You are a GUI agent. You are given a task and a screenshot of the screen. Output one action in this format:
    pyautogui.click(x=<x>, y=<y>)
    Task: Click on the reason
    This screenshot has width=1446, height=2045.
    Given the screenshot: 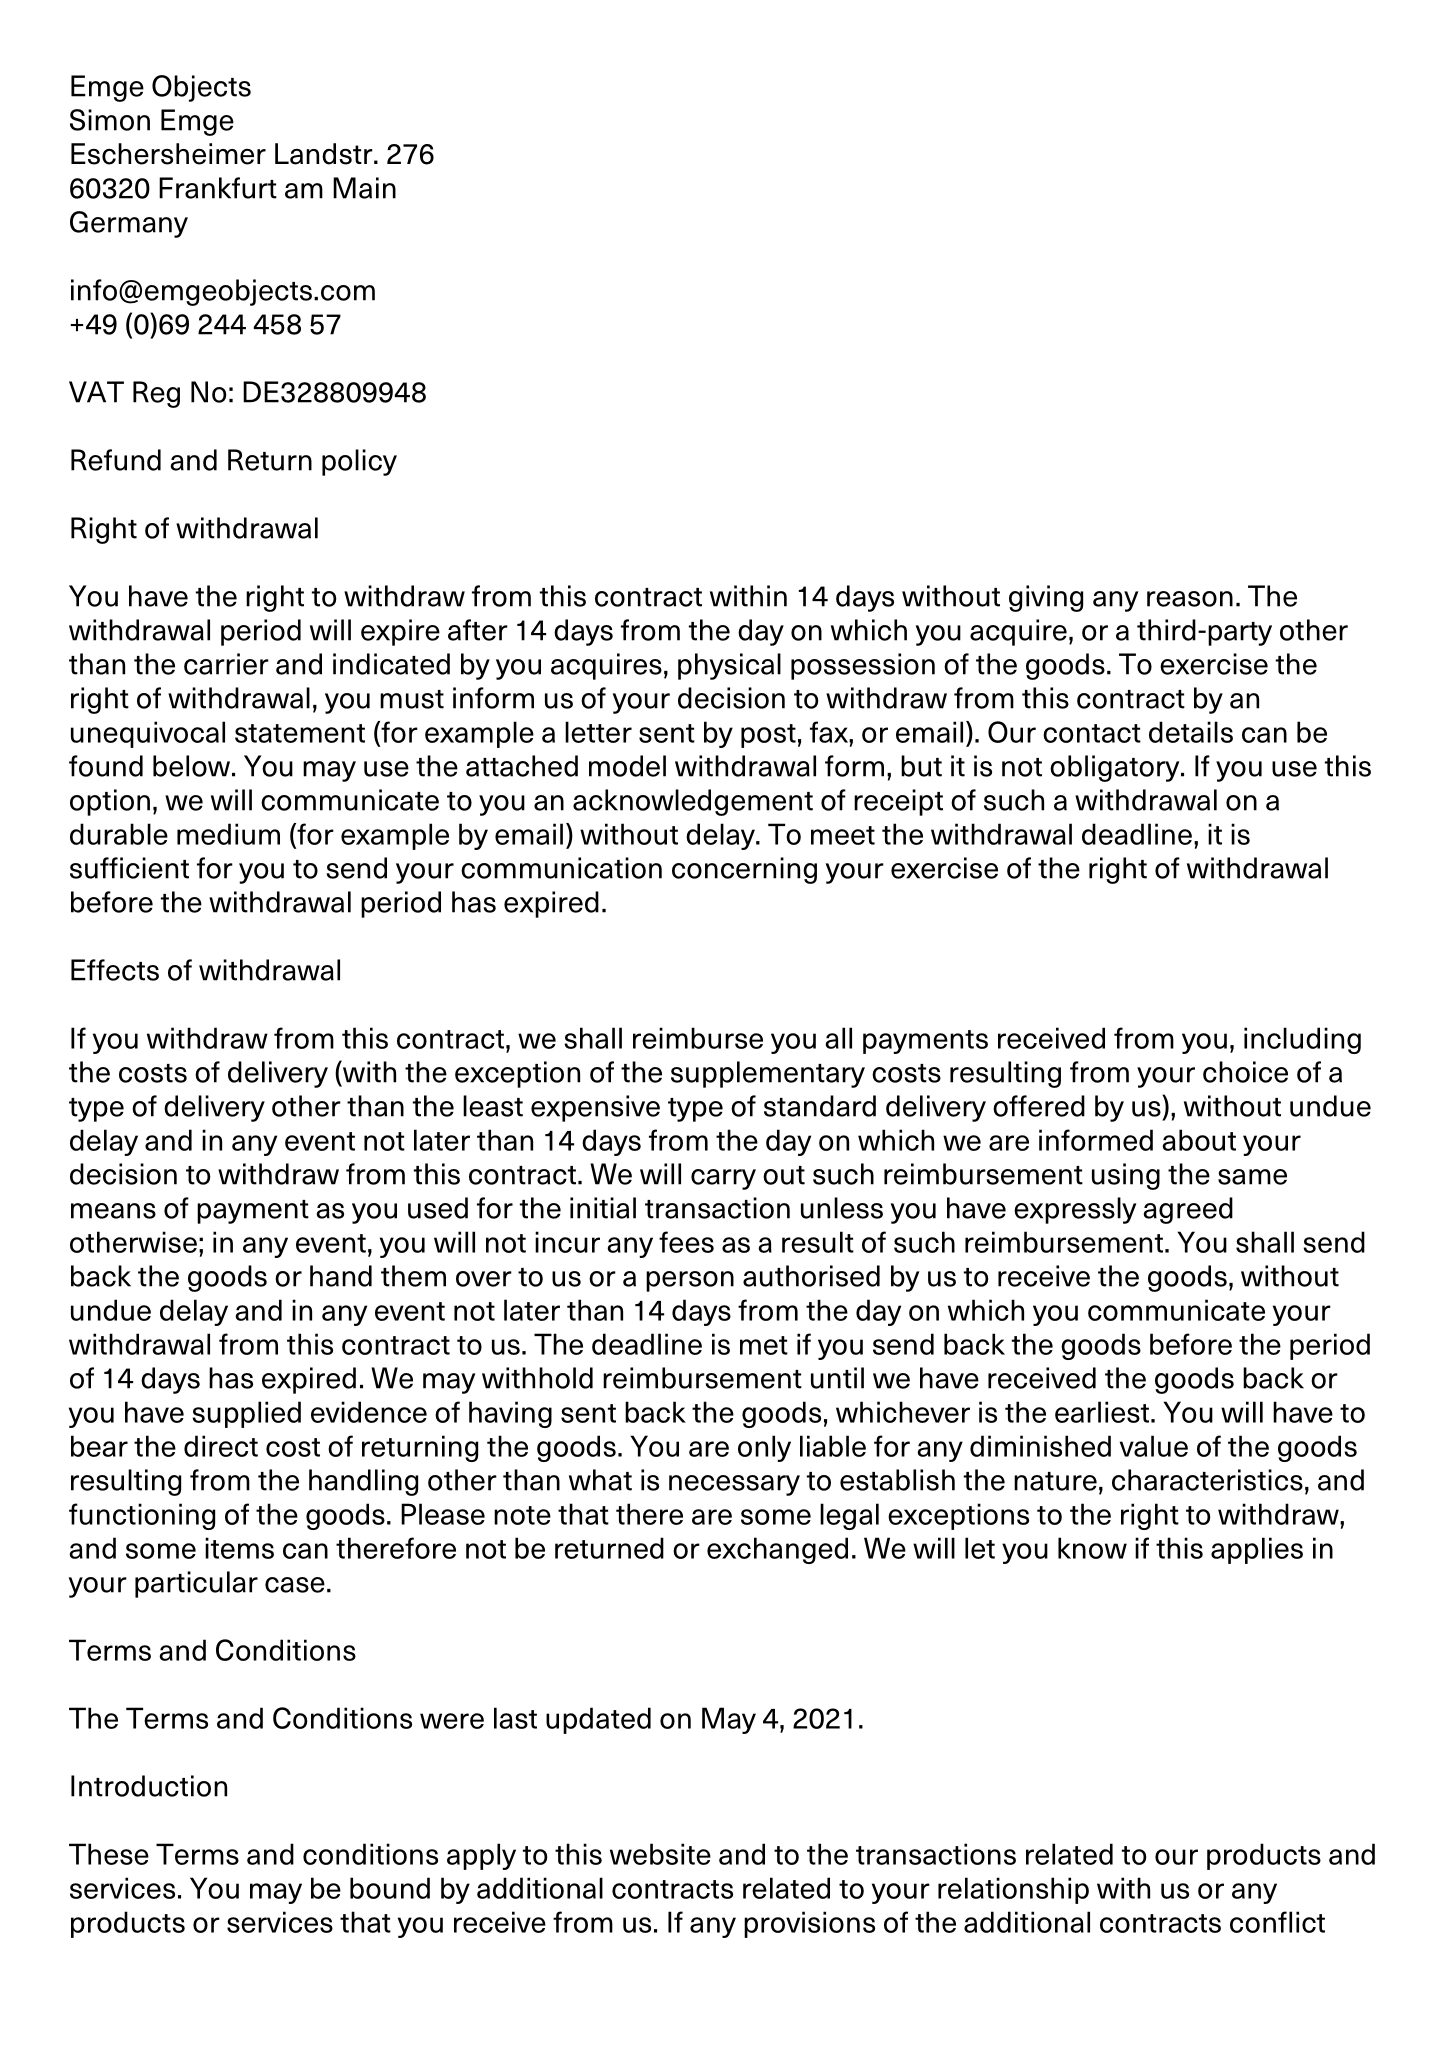 What is the action you would take?
    pyautogui.click(x=1190, y=599)
